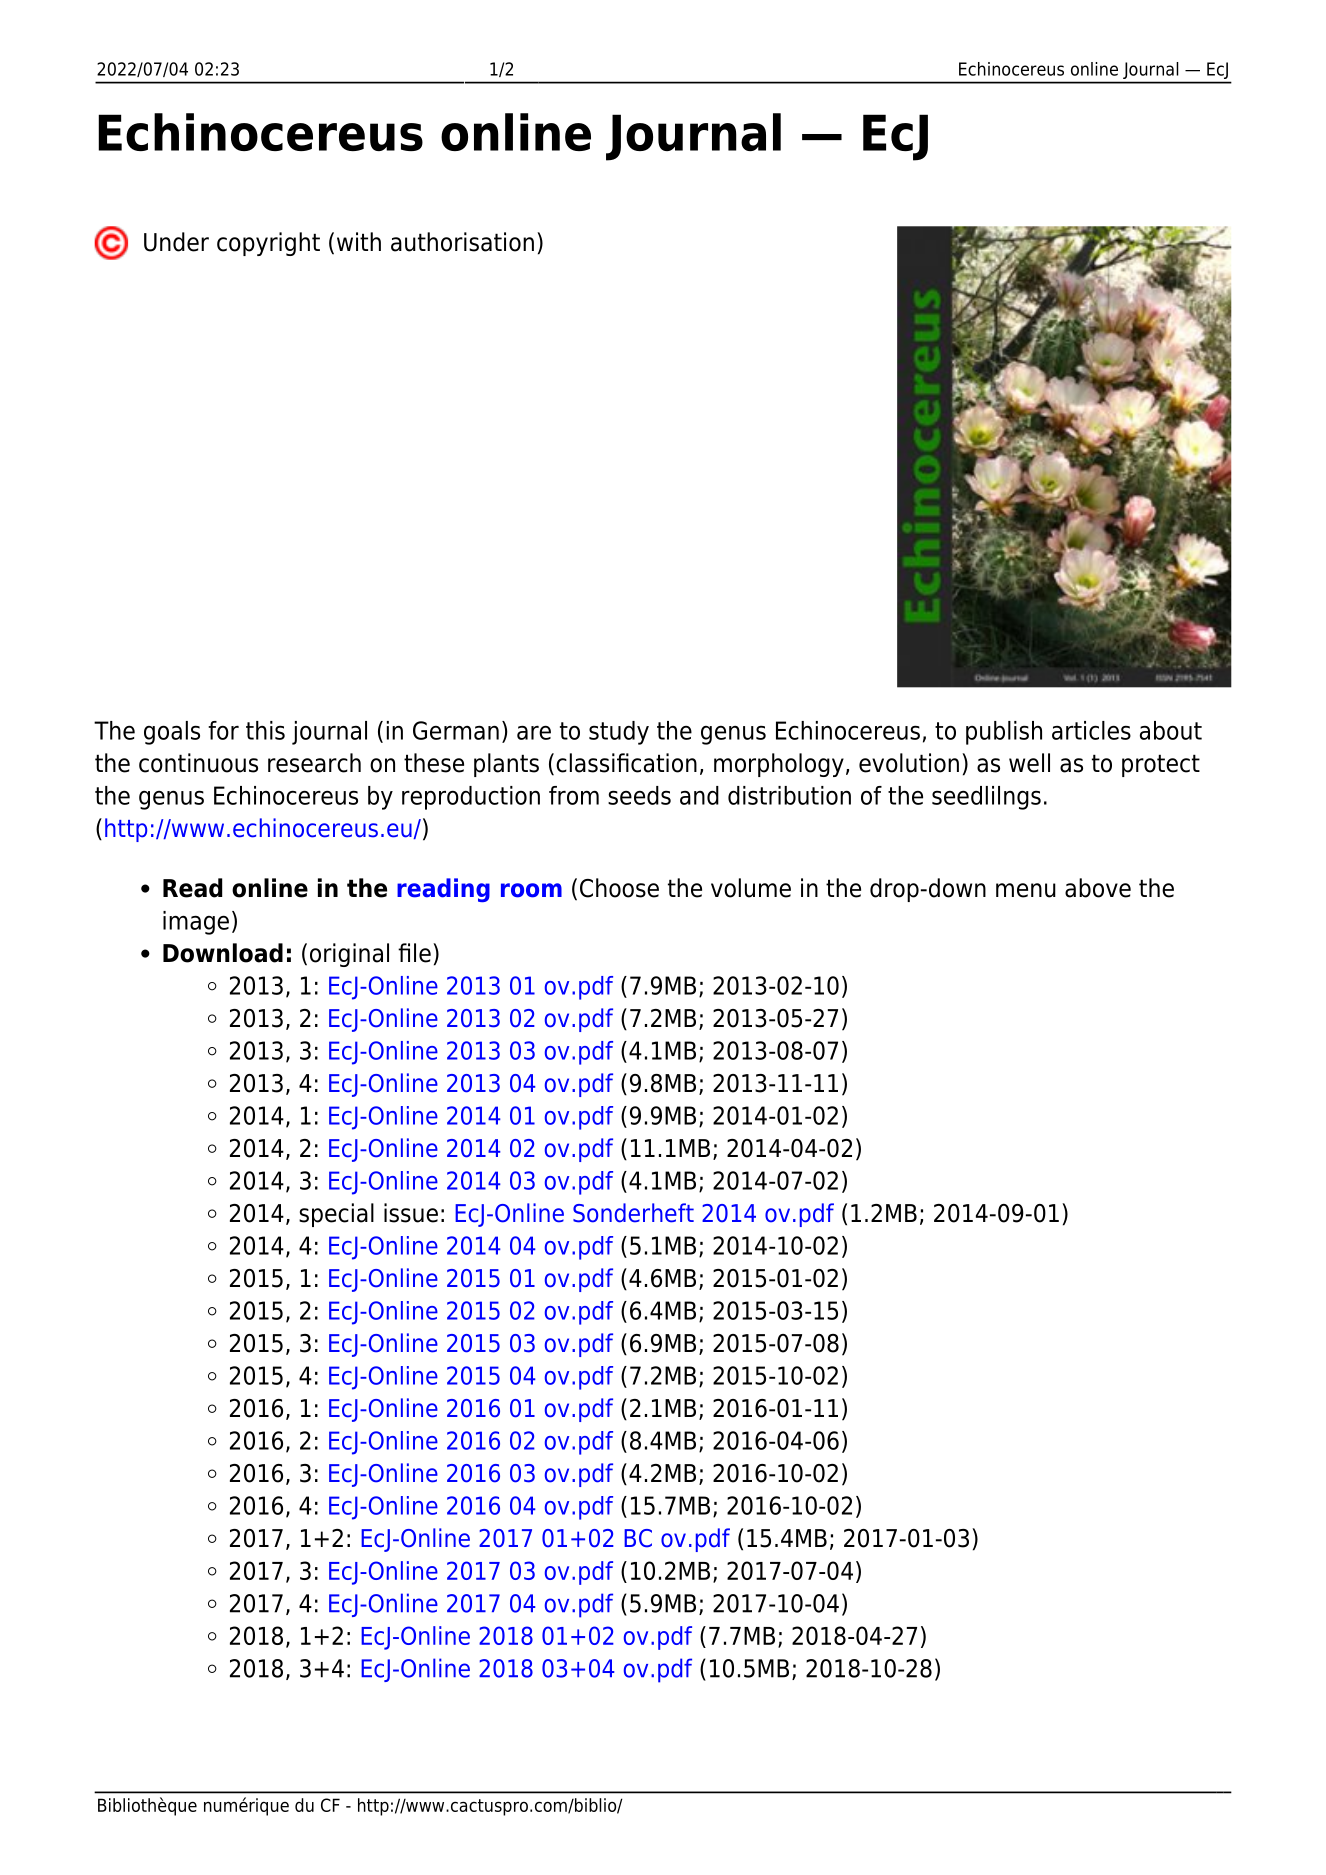 The image size is (1326, 1875). What do you see at coordinates (265, 730) in the page?
I see `this` at bounding box center [265, 730].
